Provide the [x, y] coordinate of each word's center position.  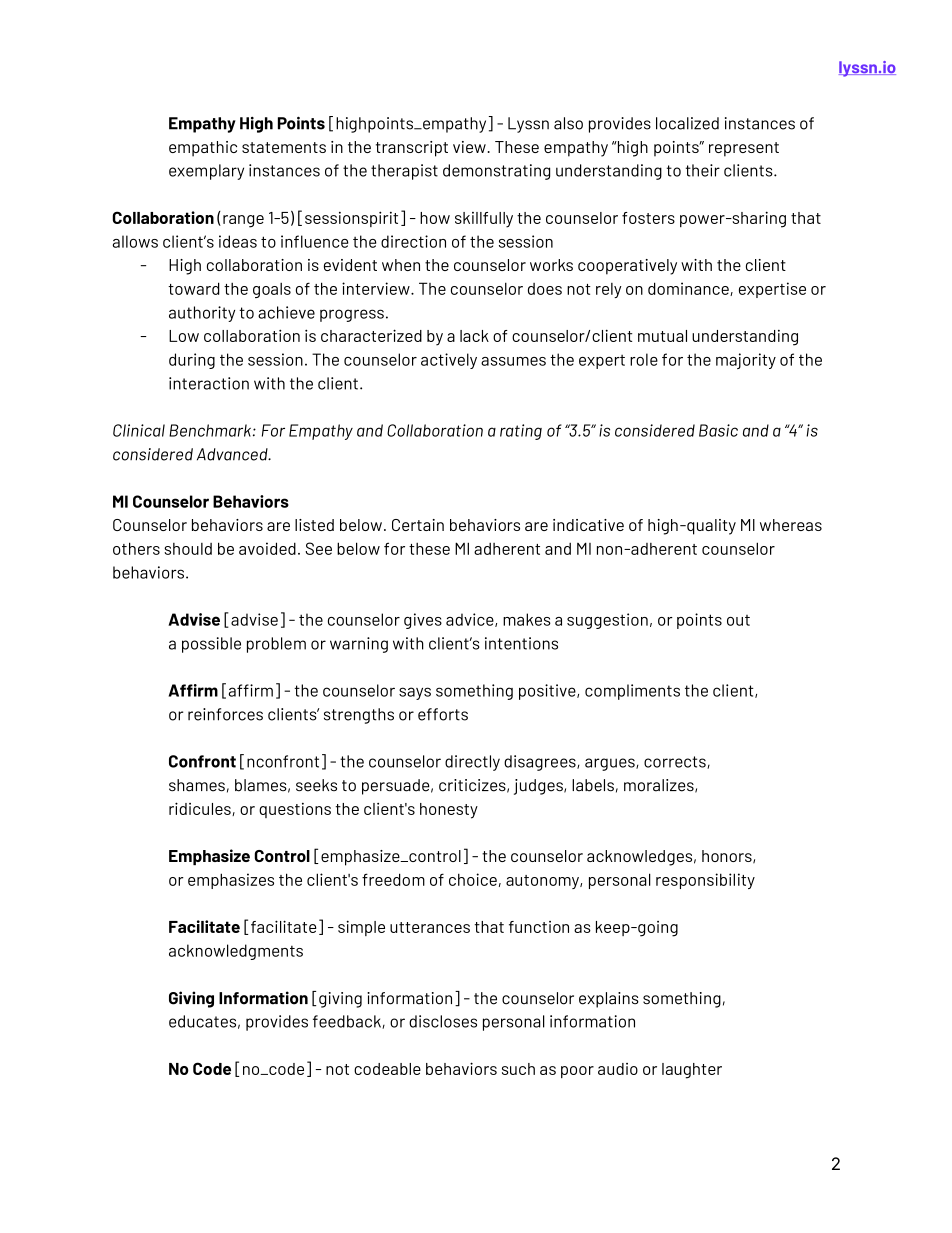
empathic [203, 149]
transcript [412, 149]
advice [471, 620]
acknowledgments [236, 952]
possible [211, 645]
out [738, 620]
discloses [443, 1021]
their [703, 170]
